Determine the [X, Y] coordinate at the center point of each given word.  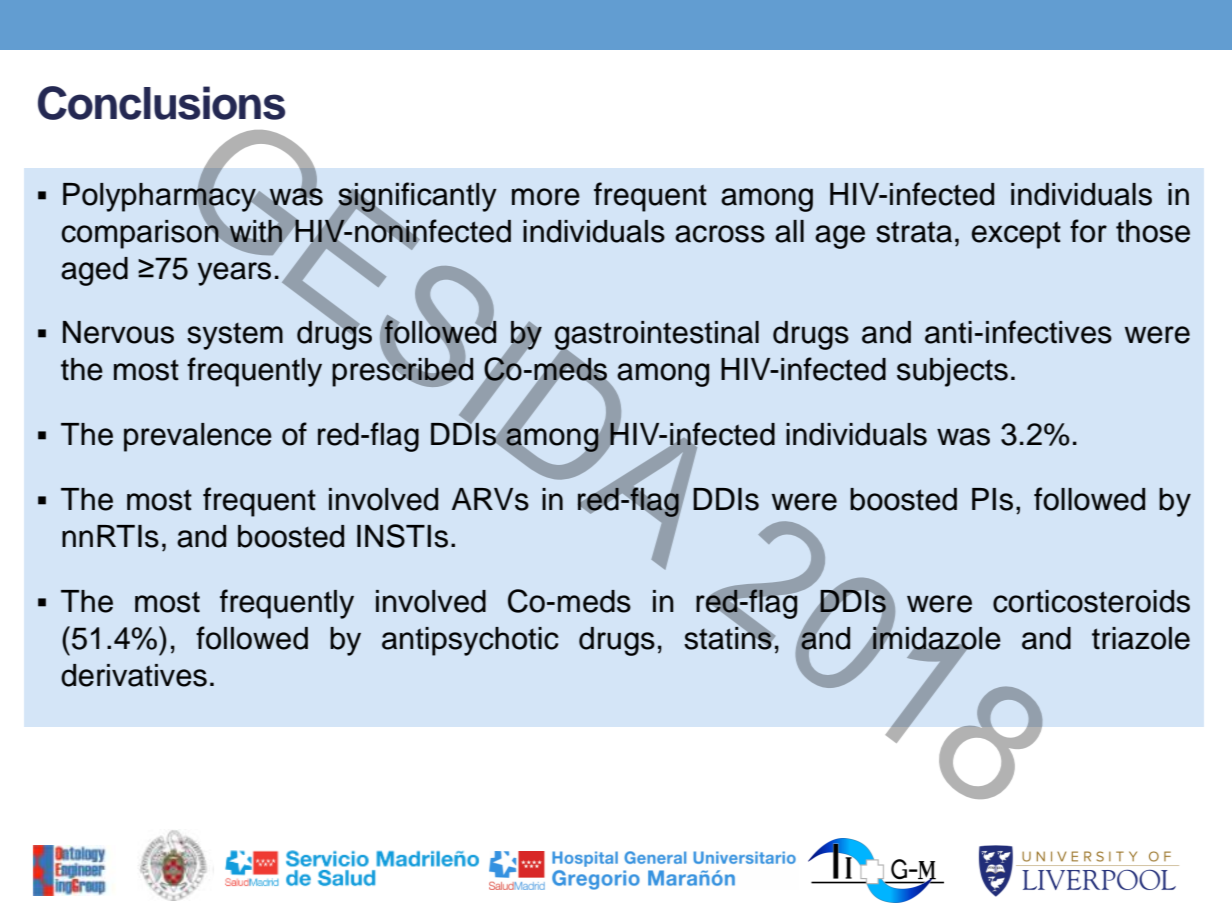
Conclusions [161, 103]
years [234, 274]
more [546, 197]
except [1016, 235]
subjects [952, 372]
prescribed [402, 371]
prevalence [198, 437]
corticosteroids [1091, 601]
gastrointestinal [657, 337]
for [1088, 231]
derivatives [134, 675]
